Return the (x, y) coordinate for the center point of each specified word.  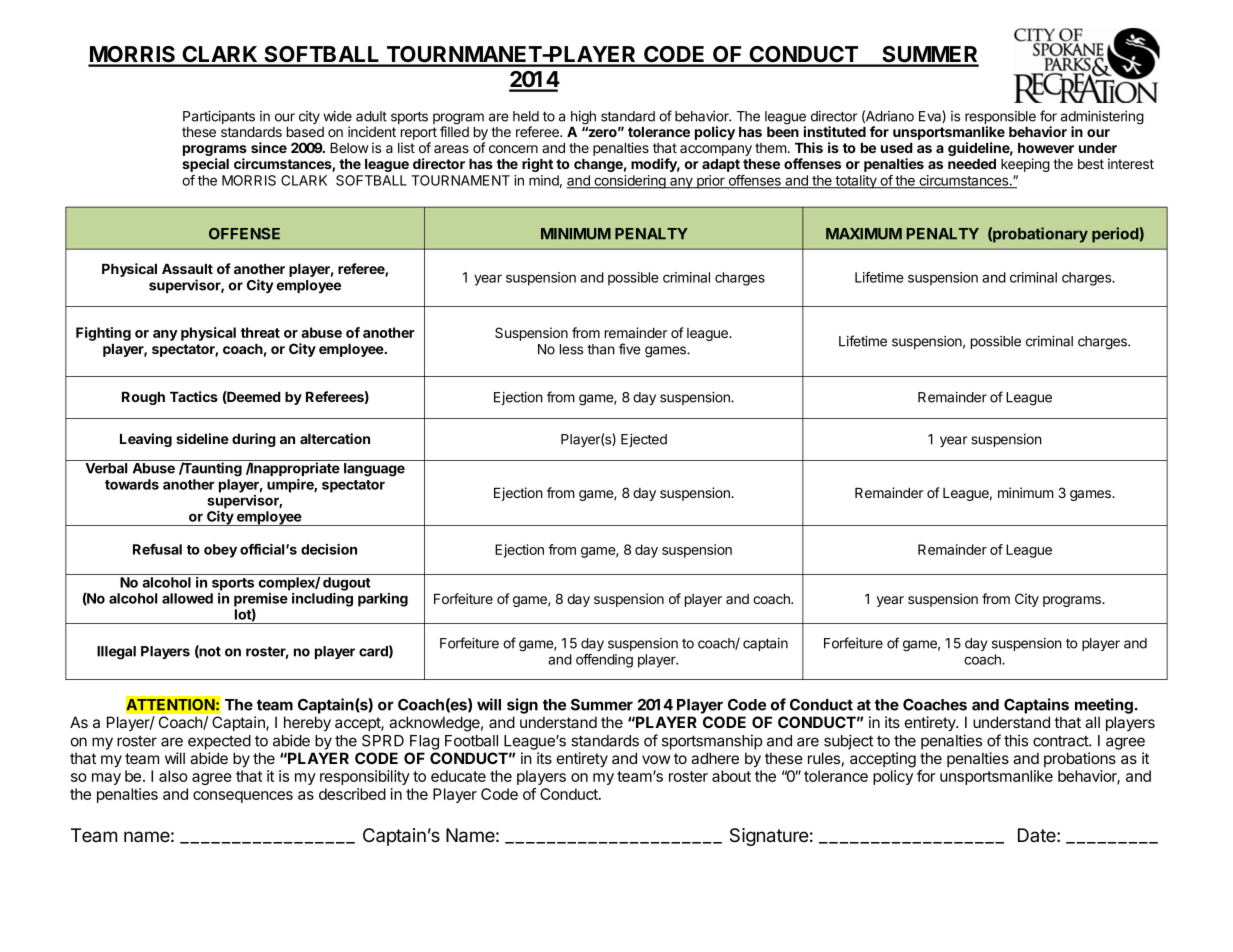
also (173, 776)
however (1046, 148)
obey (220, 551)
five (630, 349)
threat (260, 332)
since (269, 147)
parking (383, 600)
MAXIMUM (864, 234)
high (583, 118)
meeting (1104, 706)
